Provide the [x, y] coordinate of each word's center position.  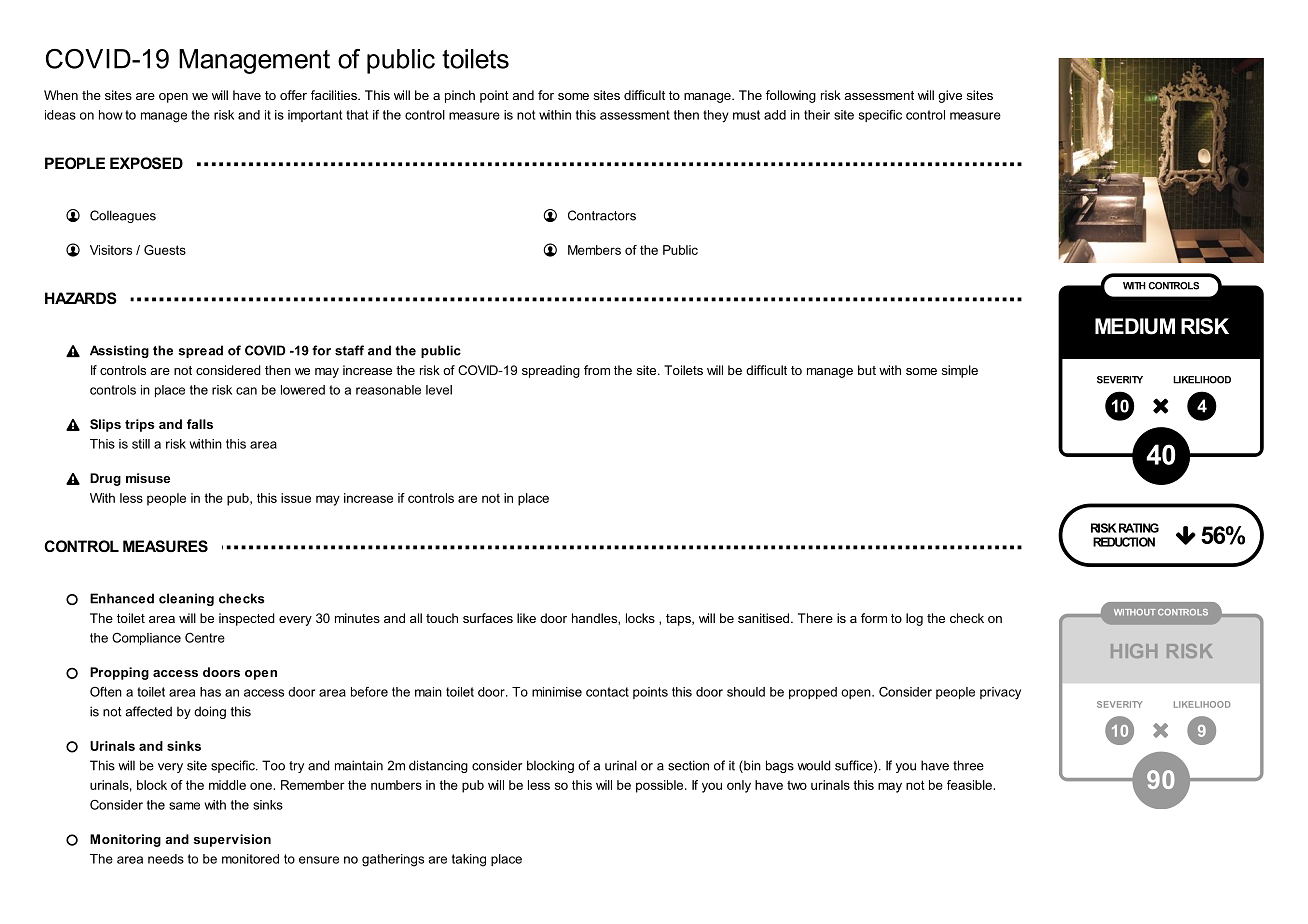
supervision [232, 840]
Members [594, 250]
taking [469, 860]
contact [607, 692]
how [111, 115]
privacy [1000, 693]
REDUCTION [1124, 542]
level [439, 390]
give [950, 96]
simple [960, 371]
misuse [148, 478]
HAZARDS [81, 298]
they [716, 116]
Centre [205, 638]
